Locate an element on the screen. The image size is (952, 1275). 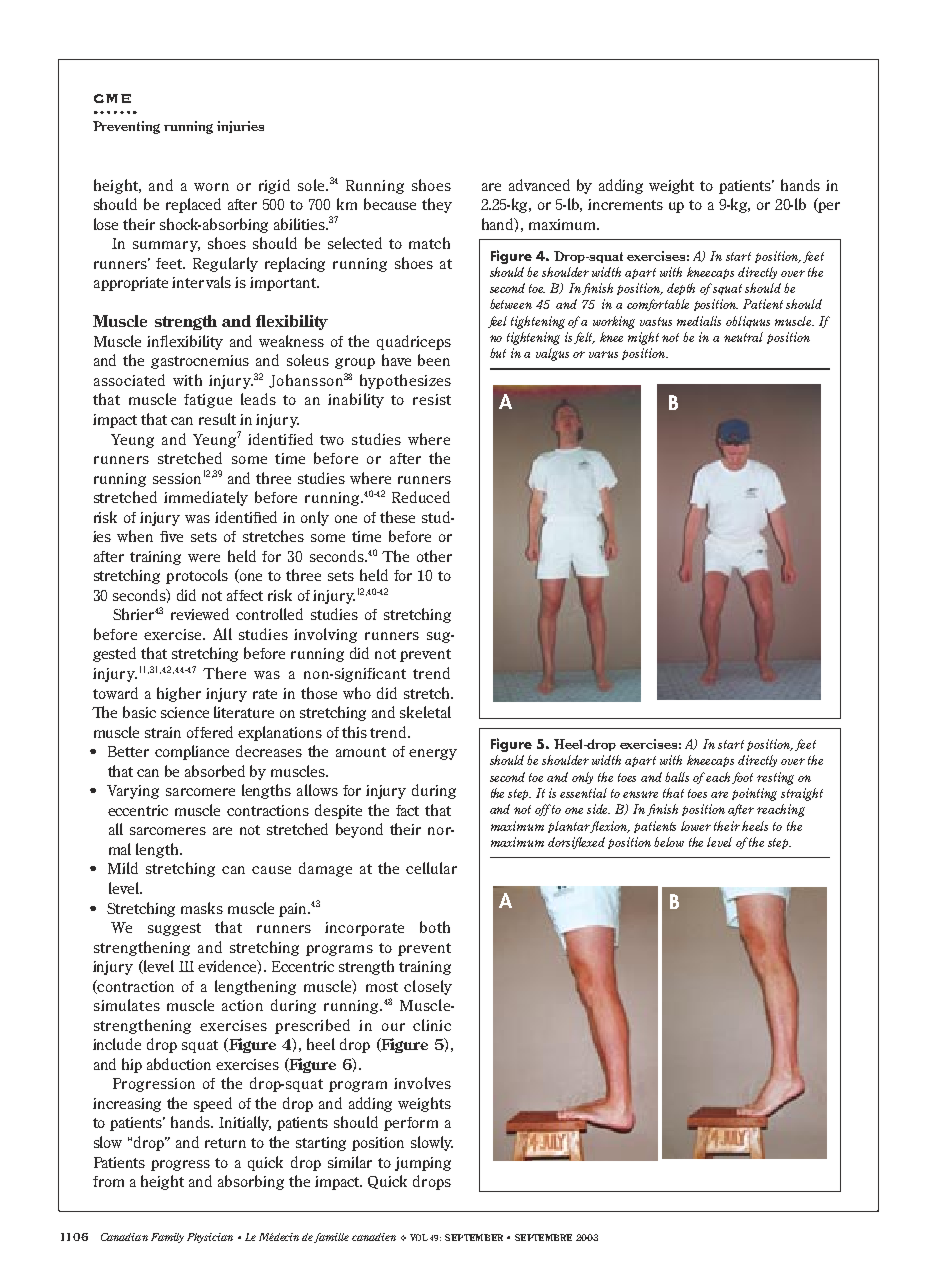
Mild is located at coordinates (123, 868).
